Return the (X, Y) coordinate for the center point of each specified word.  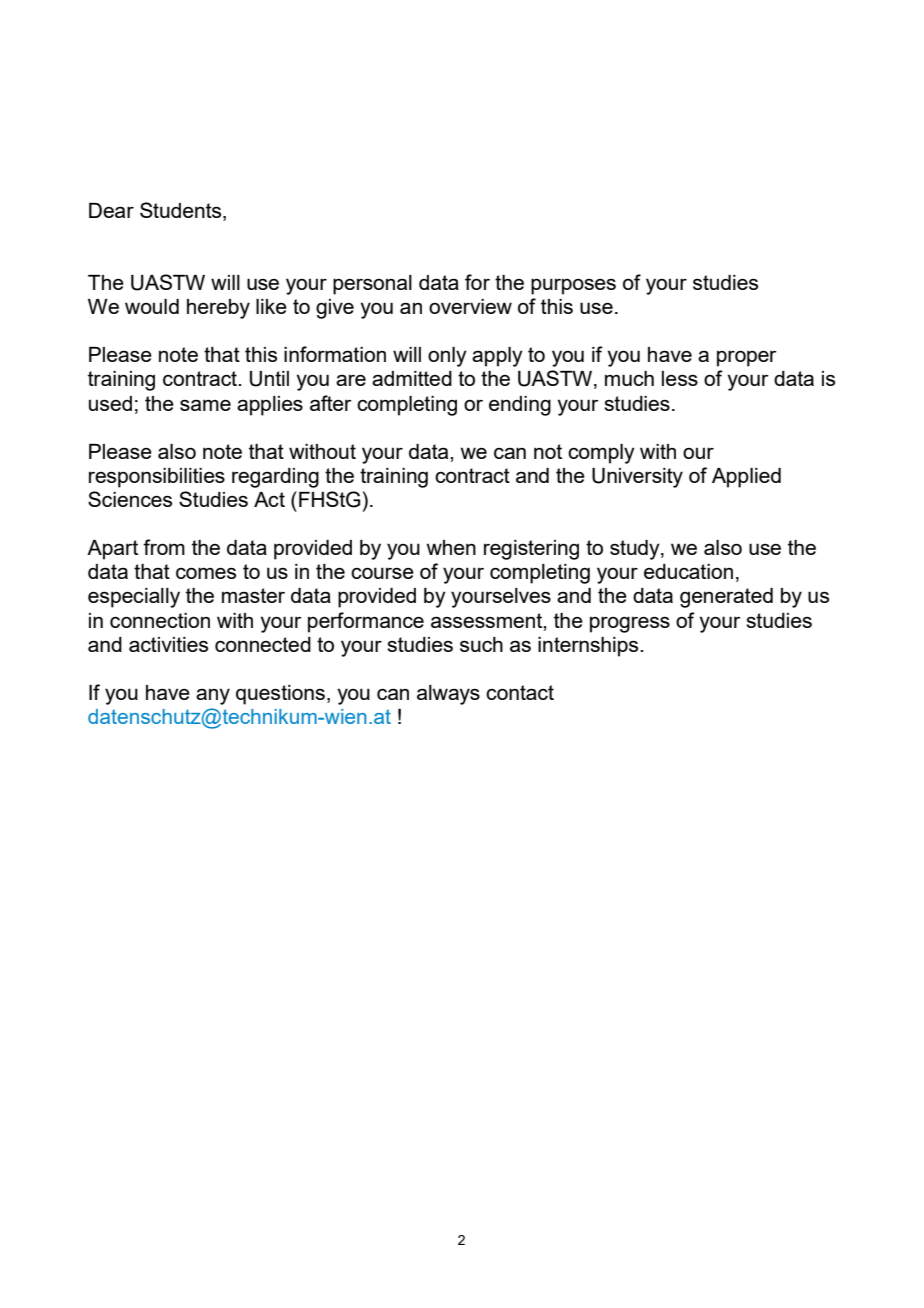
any (213, 696)
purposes (573, 286)
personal (372, 285)
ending (520, 406)
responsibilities (157, 478)
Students (182, 210)
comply (601, 454)
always (448, 695)
